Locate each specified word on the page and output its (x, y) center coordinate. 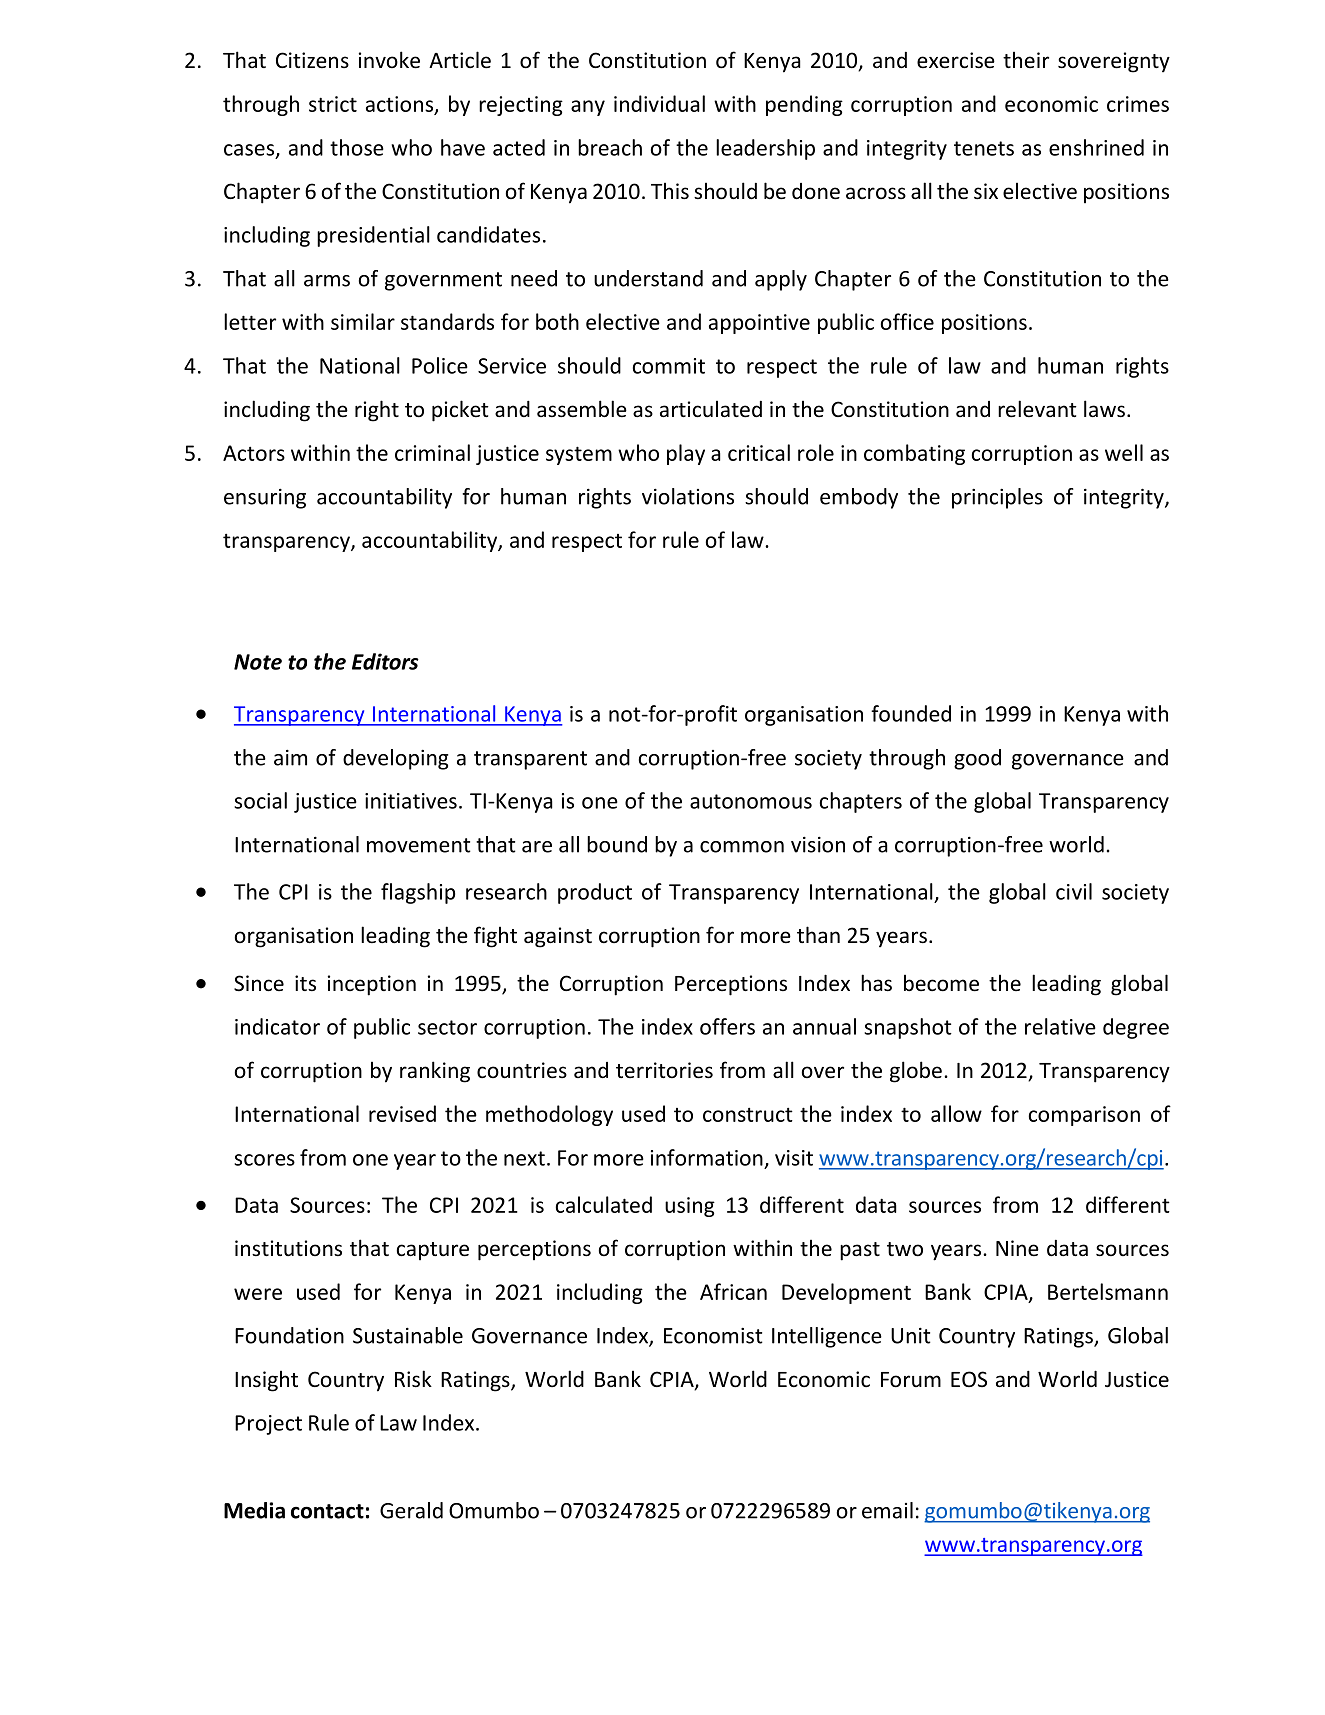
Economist (713, 1335)
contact (327, 1511)
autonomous (751, 801)
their (1026, 59)
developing (395, 759)
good (977, 759)
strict (333, 104)
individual (659, 103)
